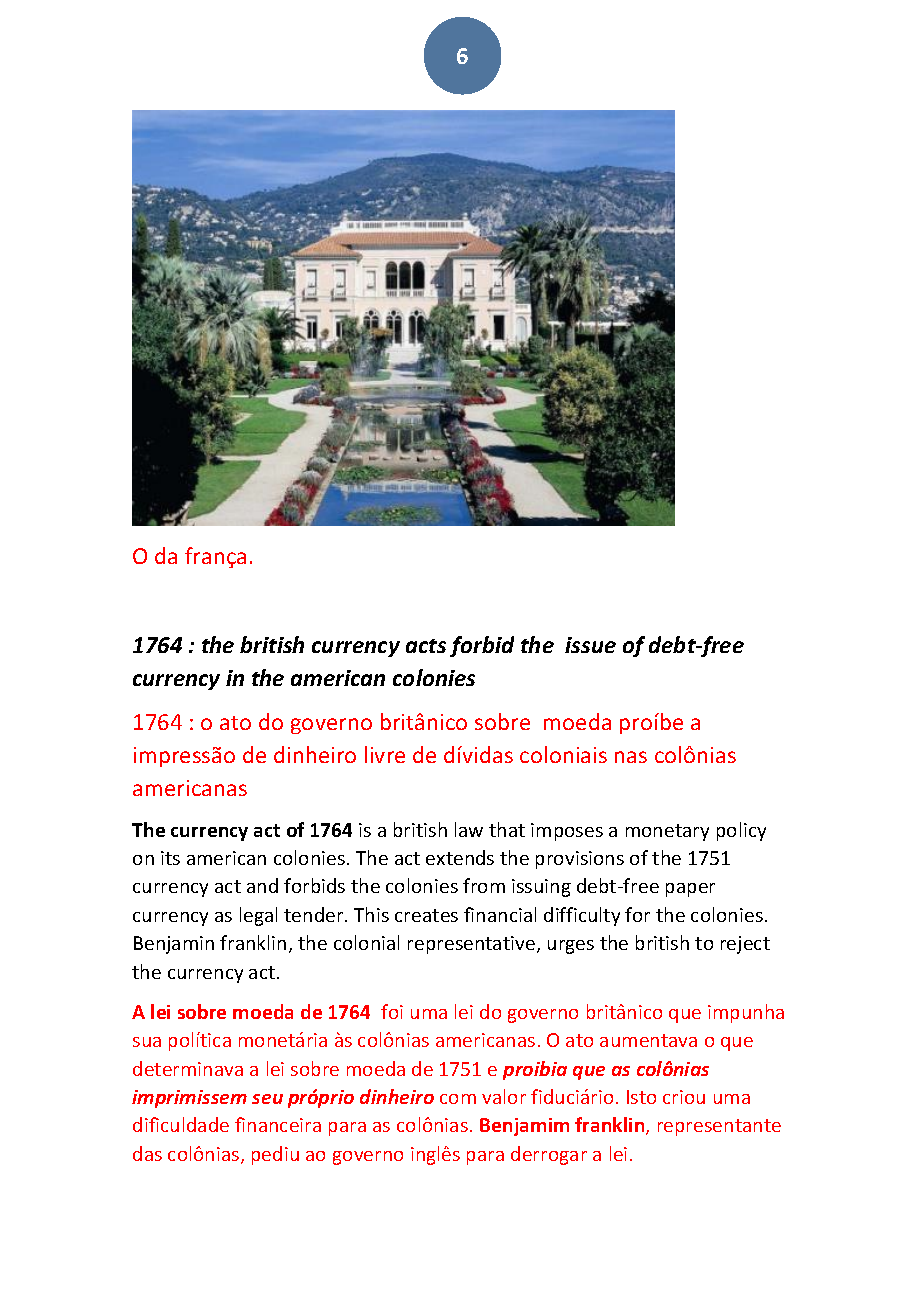 The height and width of the image is (1308, 924). I want to click on paper, so click(690, 890).
